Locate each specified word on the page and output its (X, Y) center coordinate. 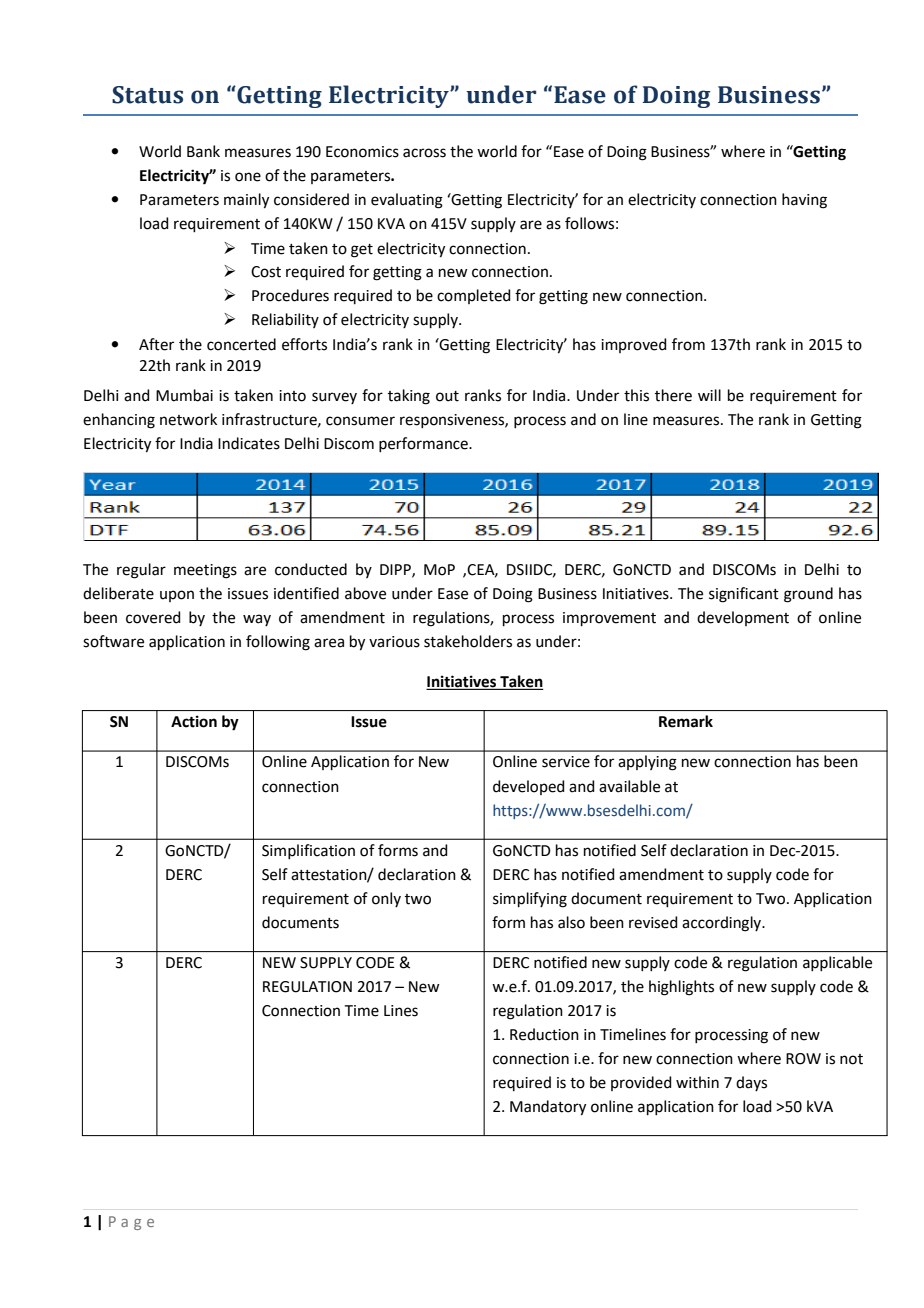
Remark (686, 721)
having (804, 201)
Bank (203, 151)
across (424, 153)
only (386, 899)
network (188, 419)
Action (194, 721)
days (751, 1083)
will (709, 395)
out (447, 396)
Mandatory (548, 1108)
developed (529, 787)
